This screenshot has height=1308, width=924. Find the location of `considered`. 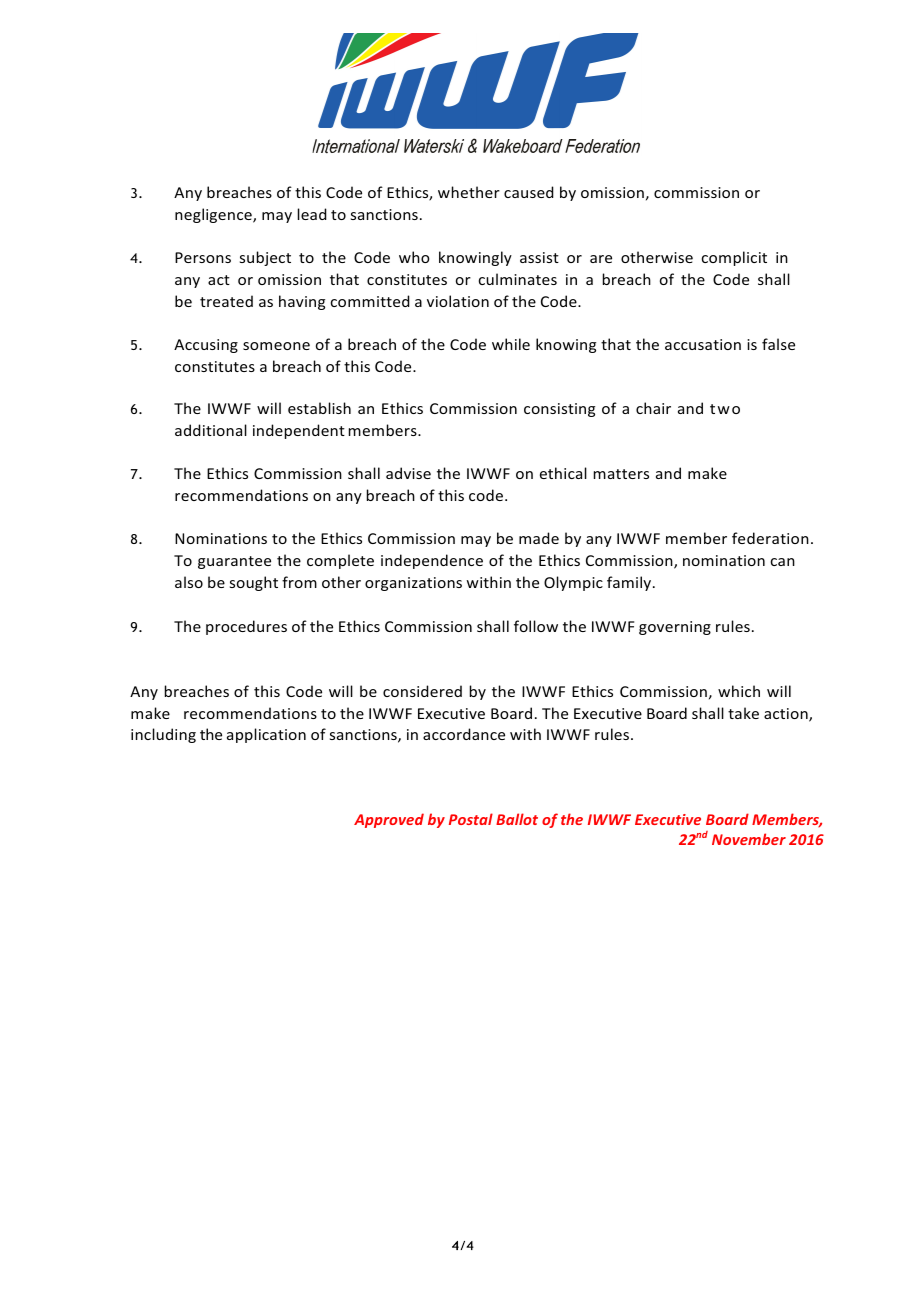

considered is located at coordinates (422, 691).
